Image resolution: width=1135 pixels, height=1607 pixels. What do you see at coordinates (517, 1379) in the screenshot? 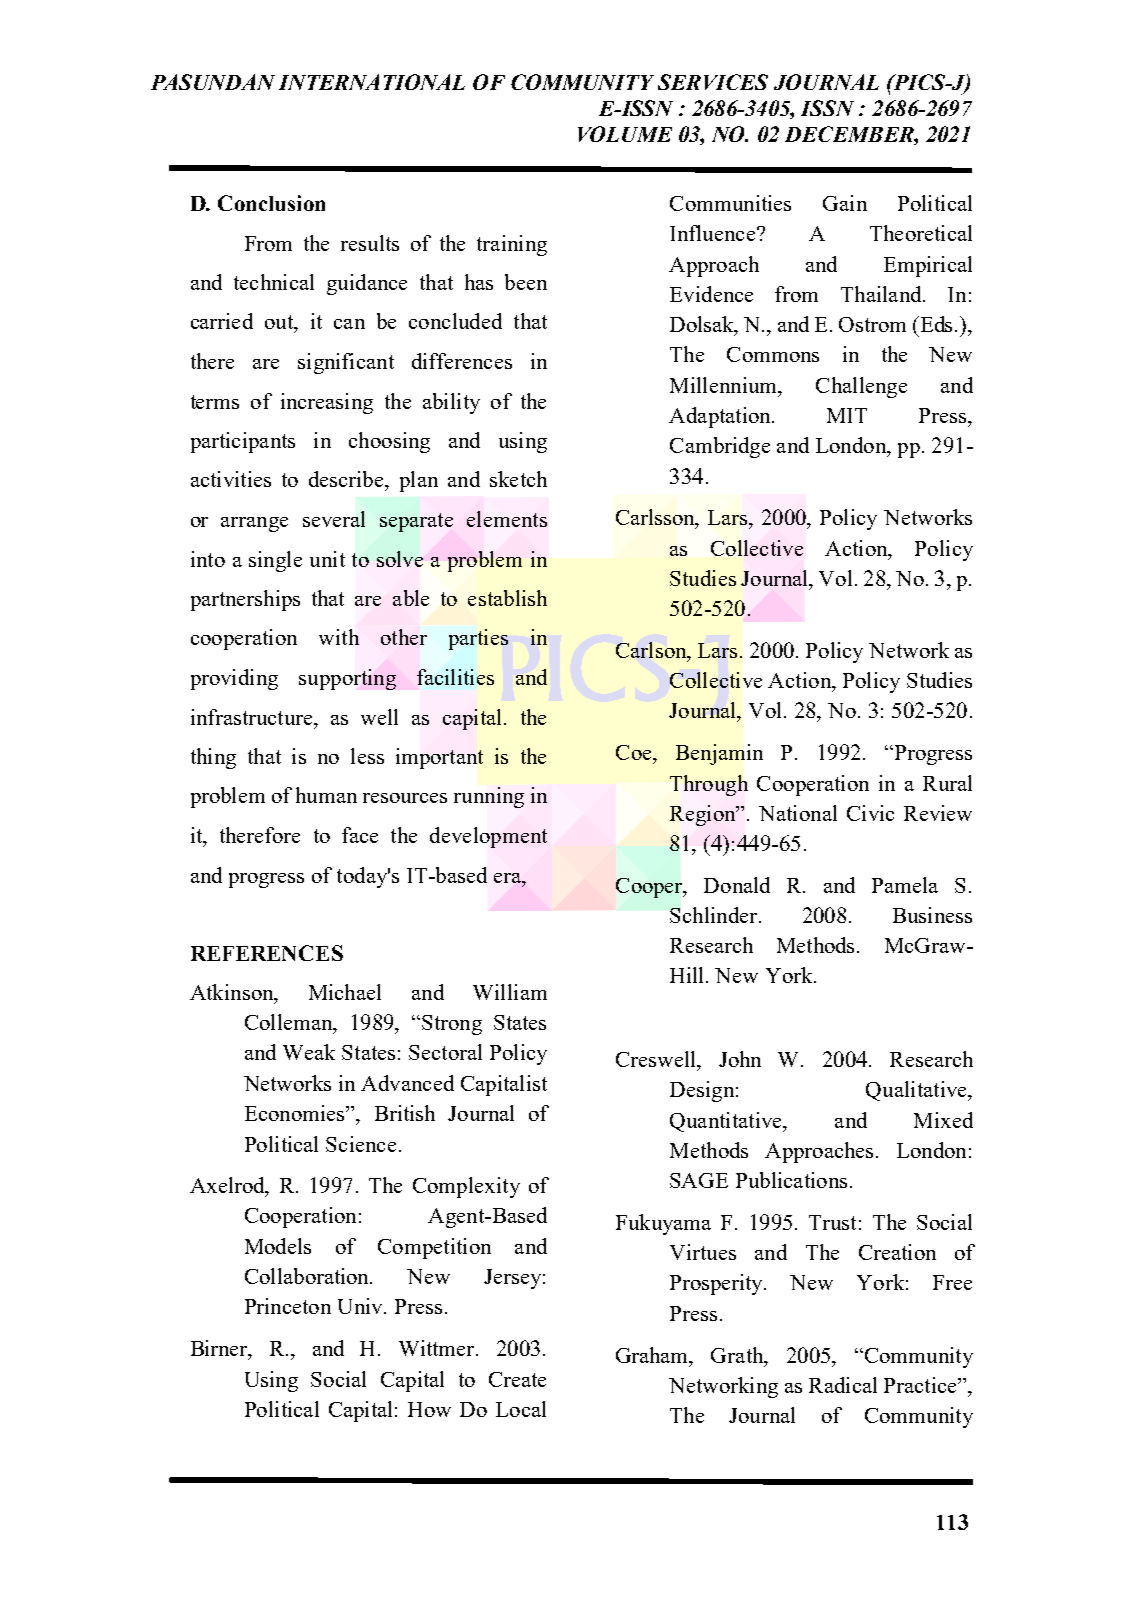
I see `Create` at bounding box center [517, 1379].
